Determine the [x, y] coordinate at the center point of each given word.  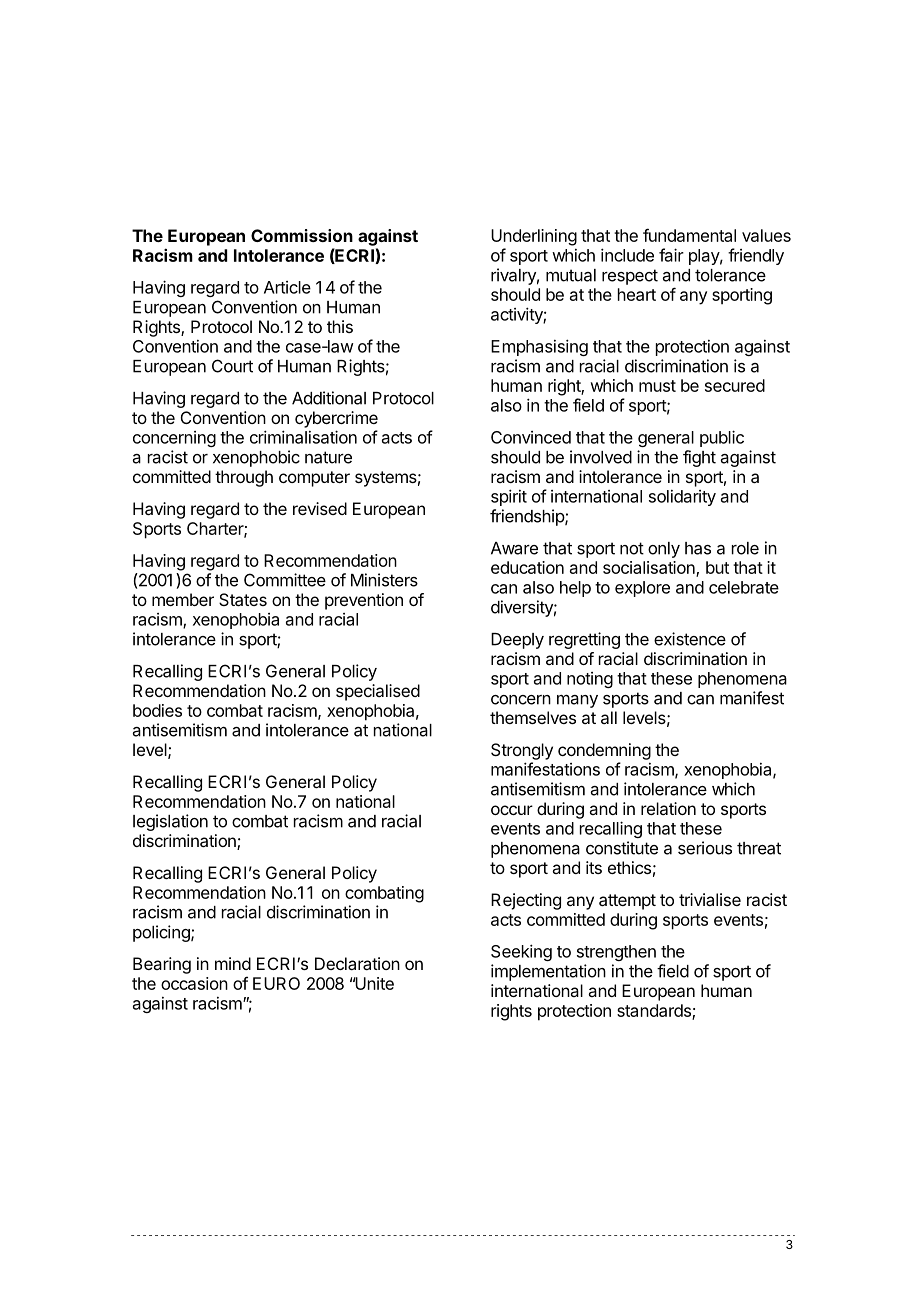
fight [699, 458]
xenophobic [256, 458]
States [243, 599]
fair [671, 255]
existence [690, 639]
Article [287, 287]
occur [512, 810]
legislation [170, 822]
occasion [194, 983]
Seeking [521, 952]
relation [668, 808]
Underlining [534, 237]
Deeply [517, 641]
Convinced [531, 437]
